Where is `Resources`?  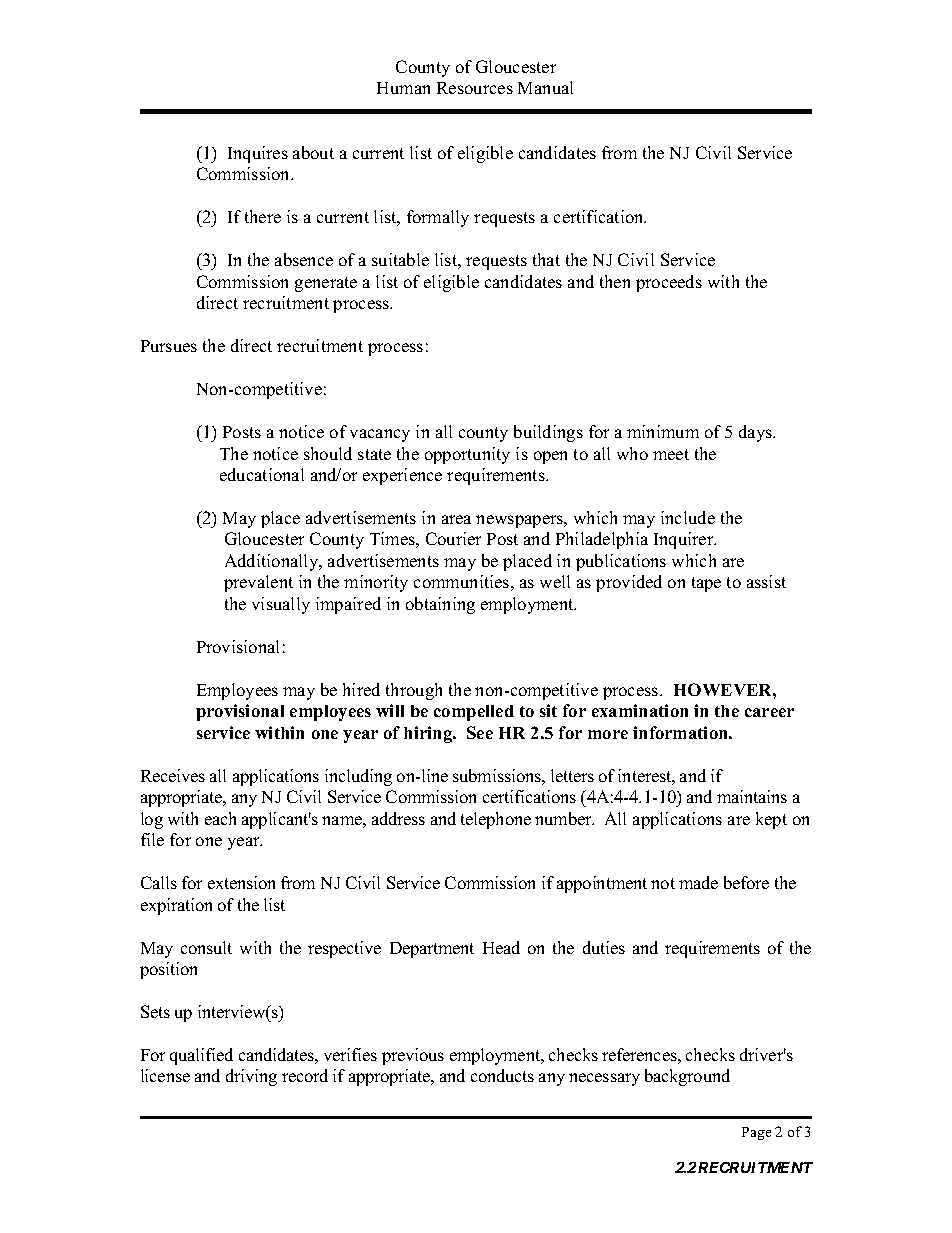
Resources is located at coordinates (475, 88).
